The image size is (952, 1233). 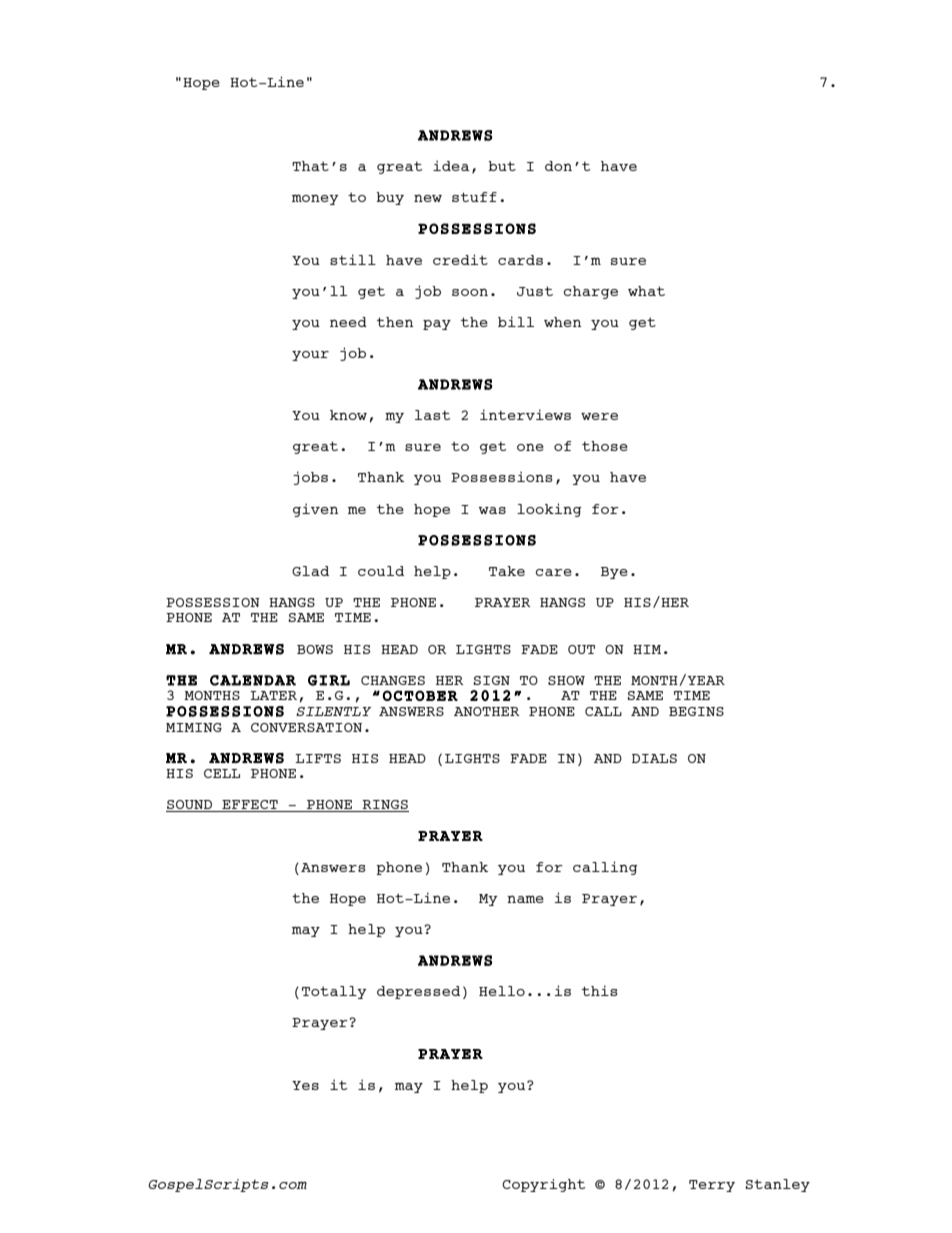 I want to click on what, so click(x=646, y=291).
